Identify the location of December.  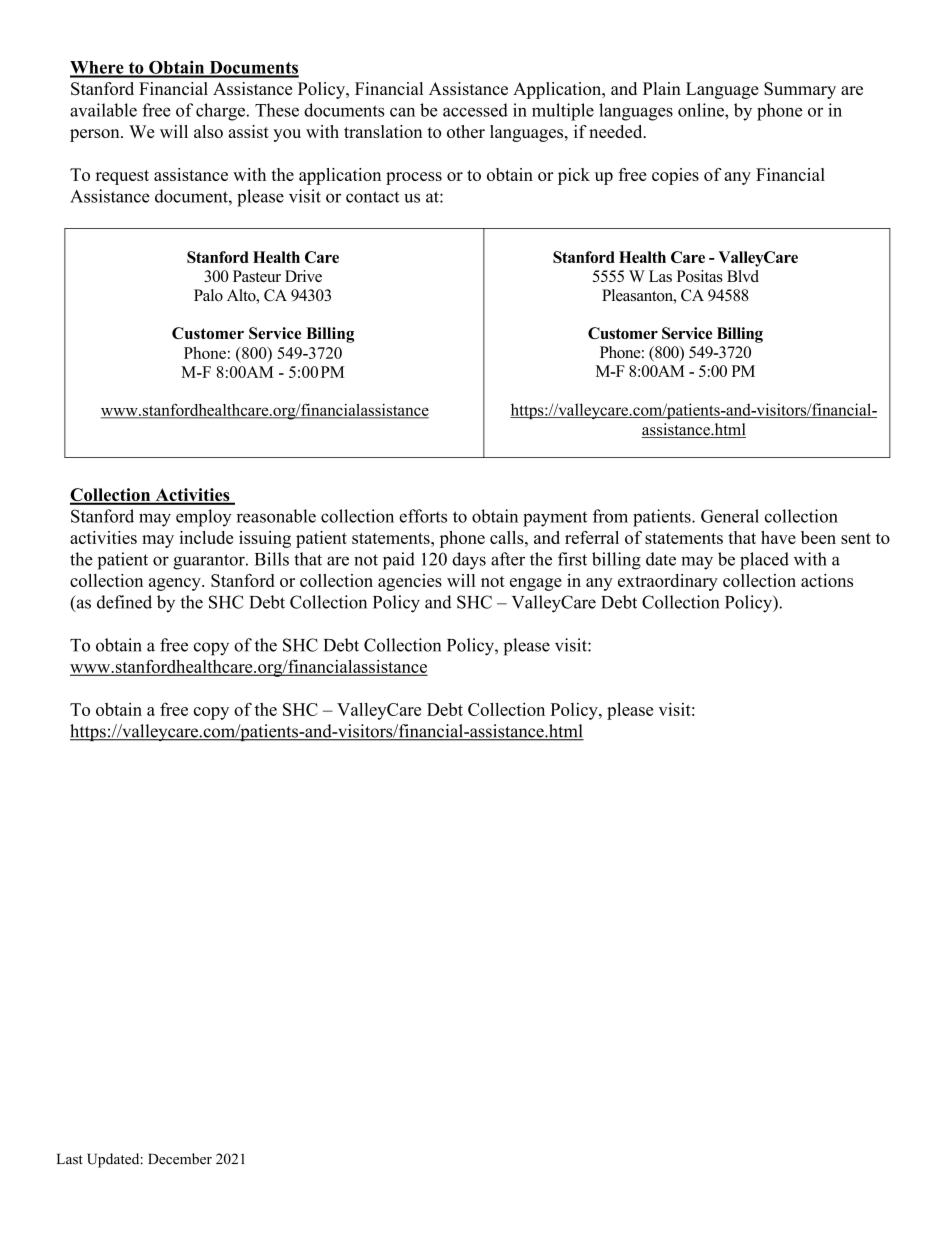
(180, 1159).
